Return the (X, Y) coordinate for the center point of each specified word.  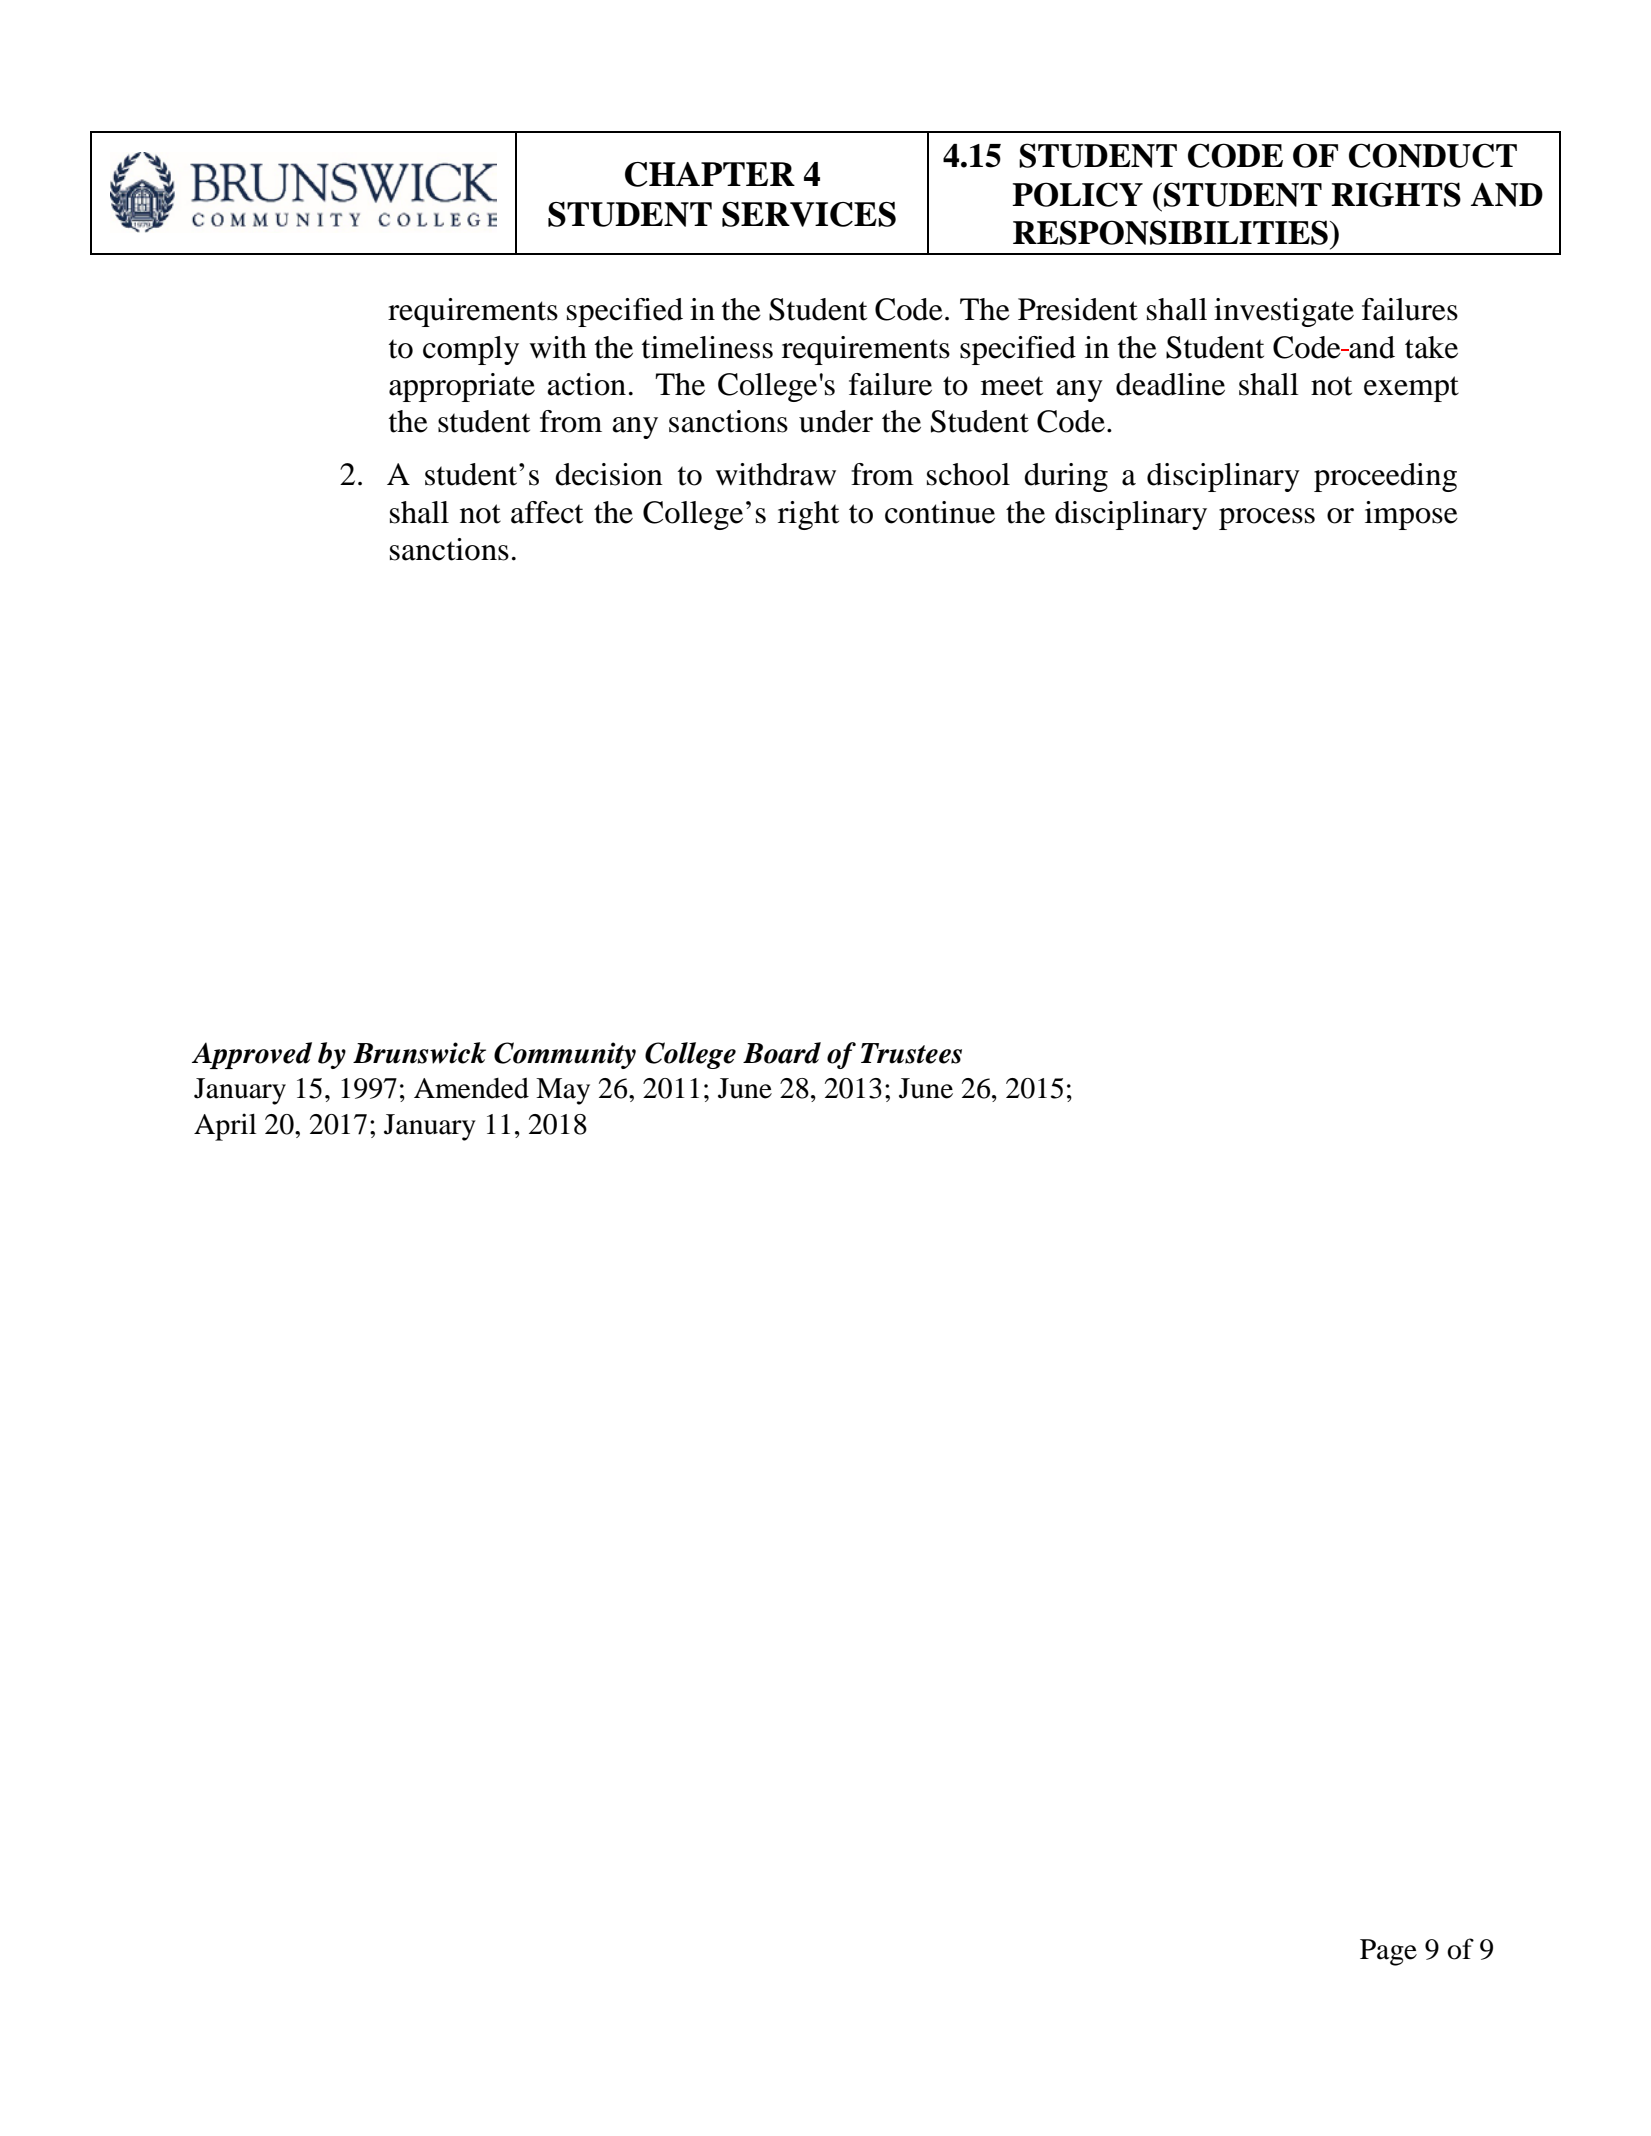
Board (782, 1053)
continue (940, 512)
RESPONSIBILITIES (1170, 232)
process (1267, 519)
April (225, 1127)
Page (1388, 1952)
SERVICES (809, 214)
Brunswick (419, 1053)
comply (471, 350)
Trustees (911, 1053)
